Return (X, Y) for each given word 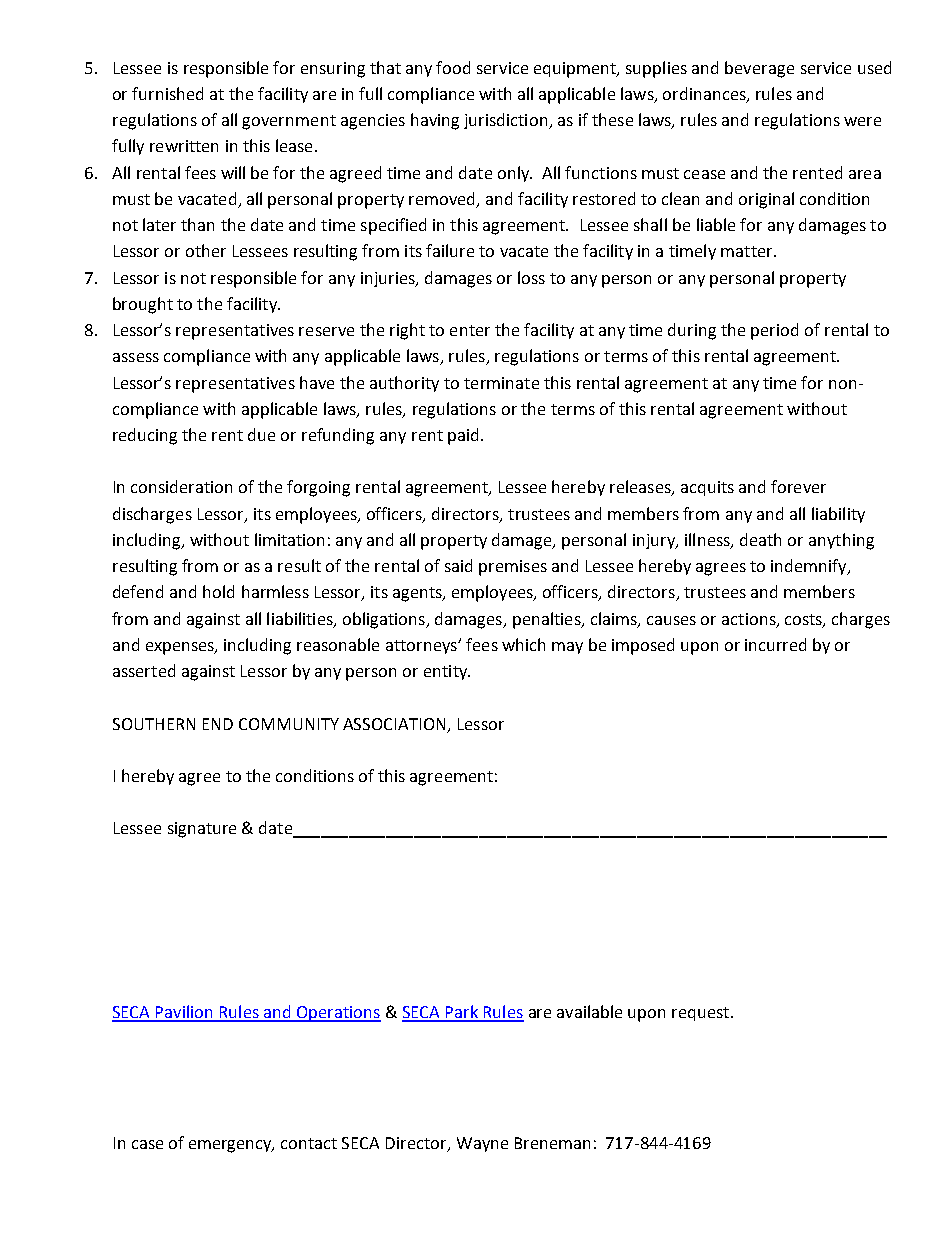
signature (202, 830)
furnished (167, 93)
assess (136, 357)
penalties (548, 620)
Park (462, 1013)
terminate (501, 383)
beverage (759, 69)
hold (218, 591)
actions (750, 620)
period (774, 331)
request (700, 1014)
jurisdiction (507, 121)
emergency (231, 1146)
